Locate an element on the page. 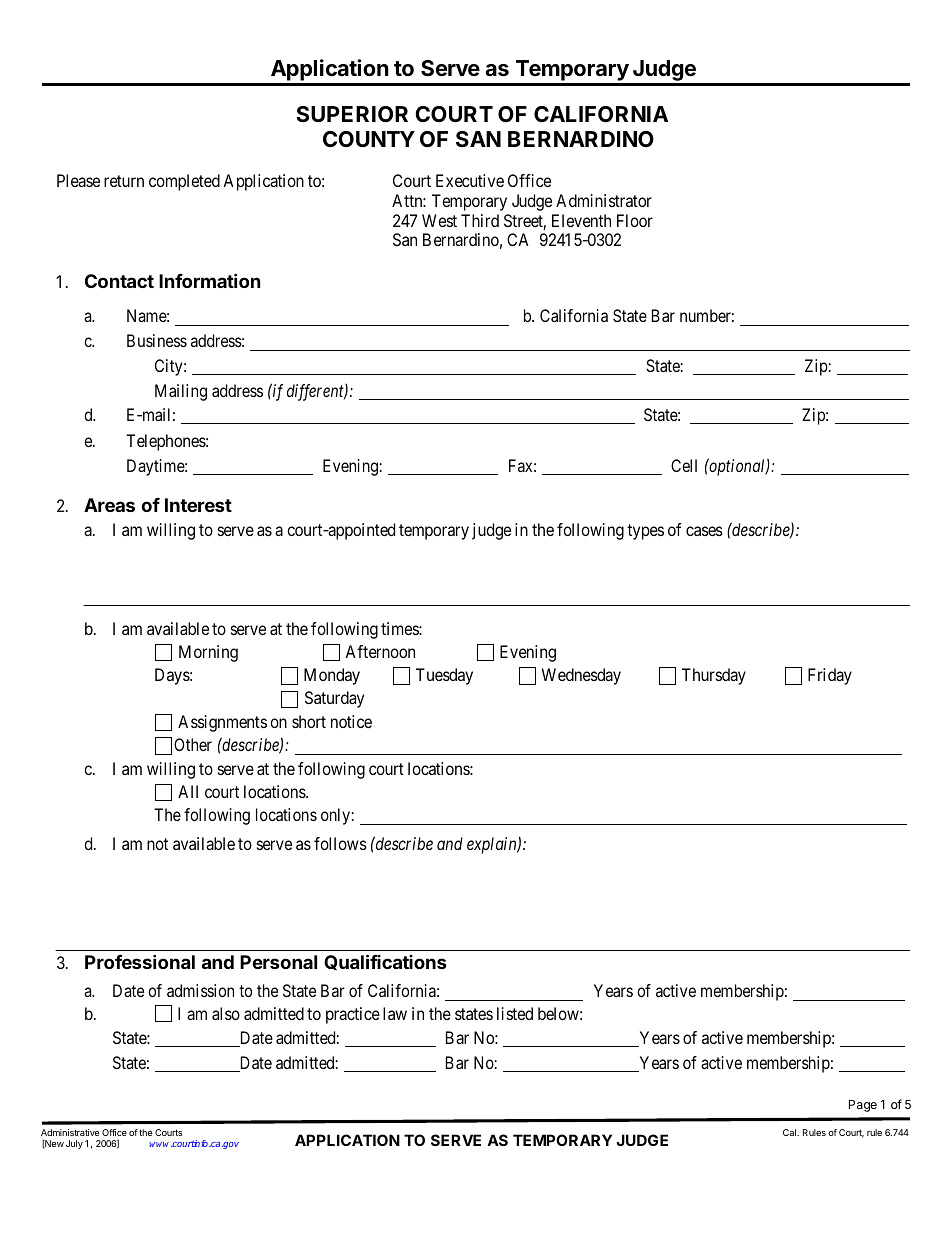 The image size is (952, 1233). Interest is located at coordinates (198, 505).
